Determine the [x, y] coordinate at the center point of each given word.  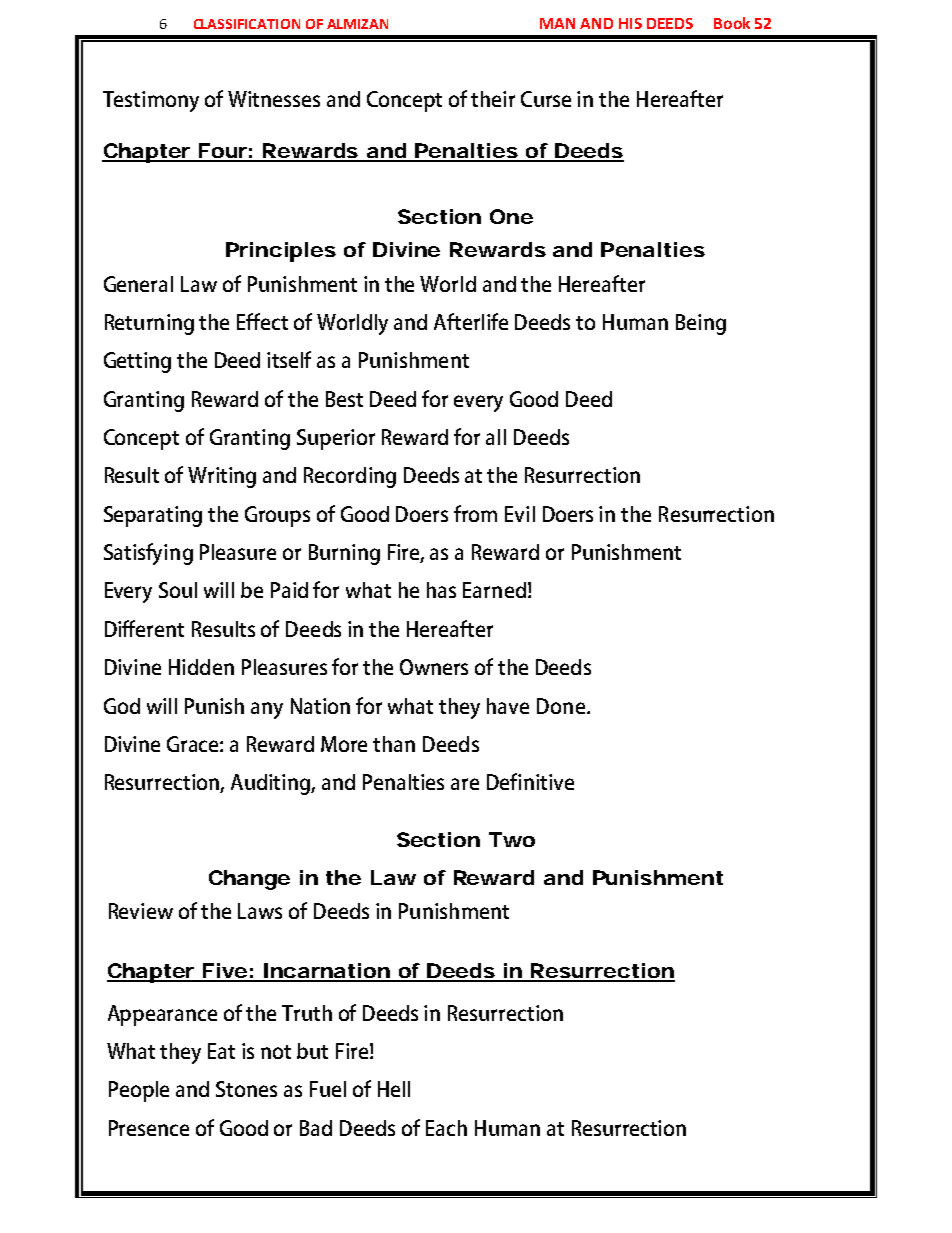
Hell [394, 1089]
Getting [137, 362]
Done [561, 706]
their [493, 99]
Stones [246, 1089]
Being [701, 324]
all [496, 437]
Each [446, 1128]
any [267, 710]
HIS [630, 23]
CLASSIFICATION [247, 24]
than [394, 744]
